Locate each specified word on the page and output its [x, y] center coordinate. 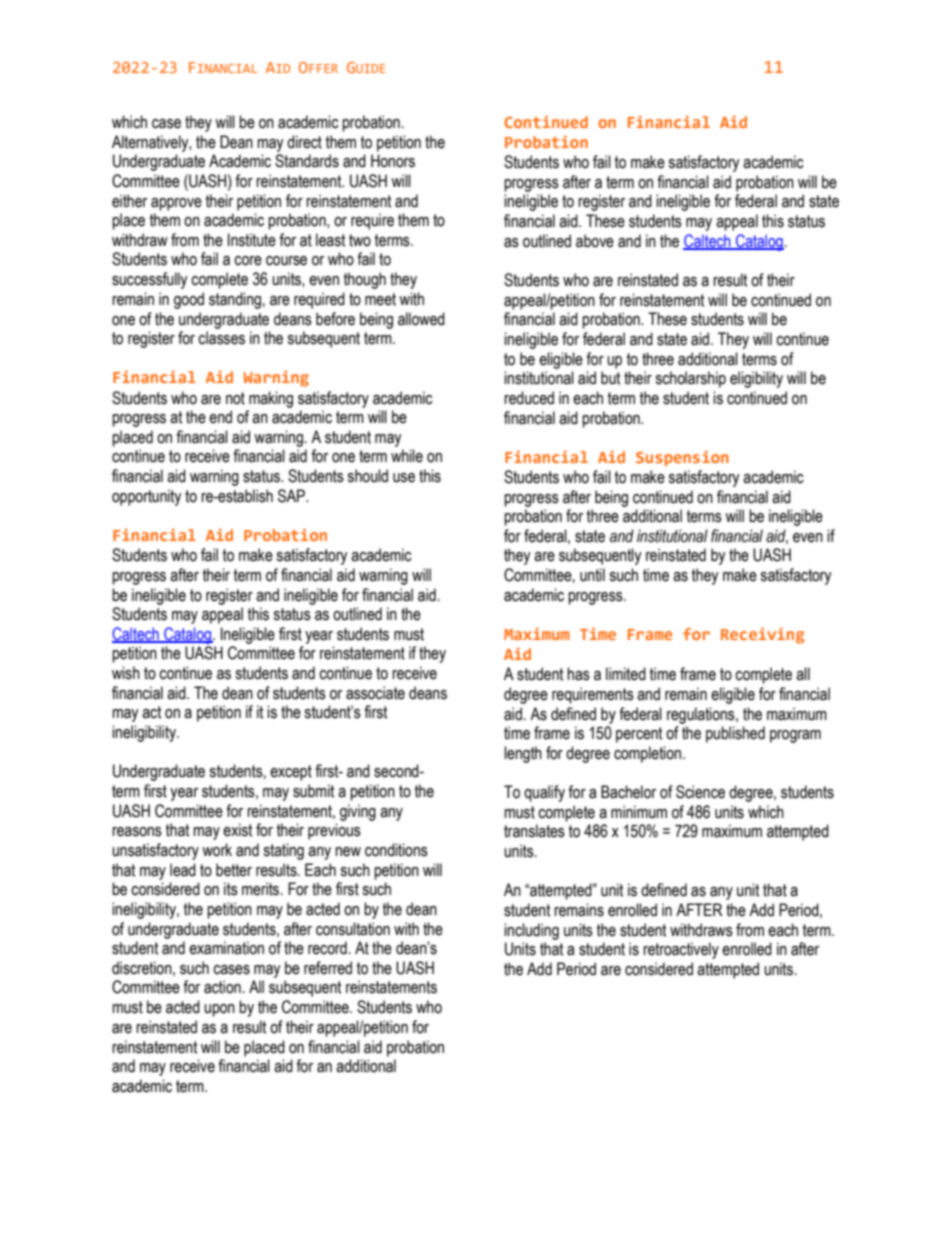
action [222, 987]
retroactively [681, 950]
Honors [393, 161]
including [531, 931]
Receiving [762, 636]
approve [176, 204]
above [595, 241]
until [592, 575]
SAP [292, 496]
